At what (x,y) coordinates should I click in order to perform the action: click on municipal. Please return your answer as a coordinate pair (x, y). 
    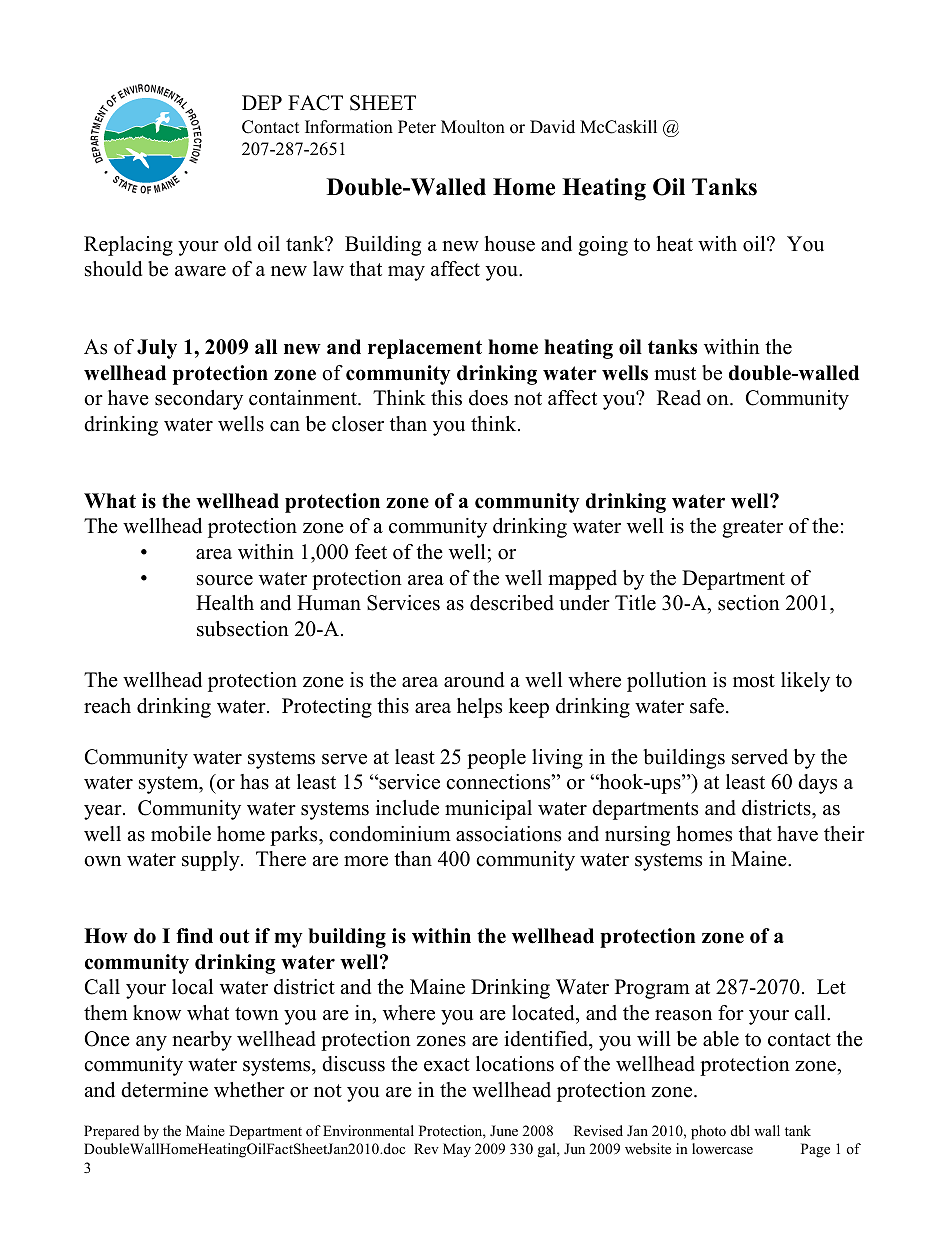
    Looking at the image, I should click on (488, 810).
